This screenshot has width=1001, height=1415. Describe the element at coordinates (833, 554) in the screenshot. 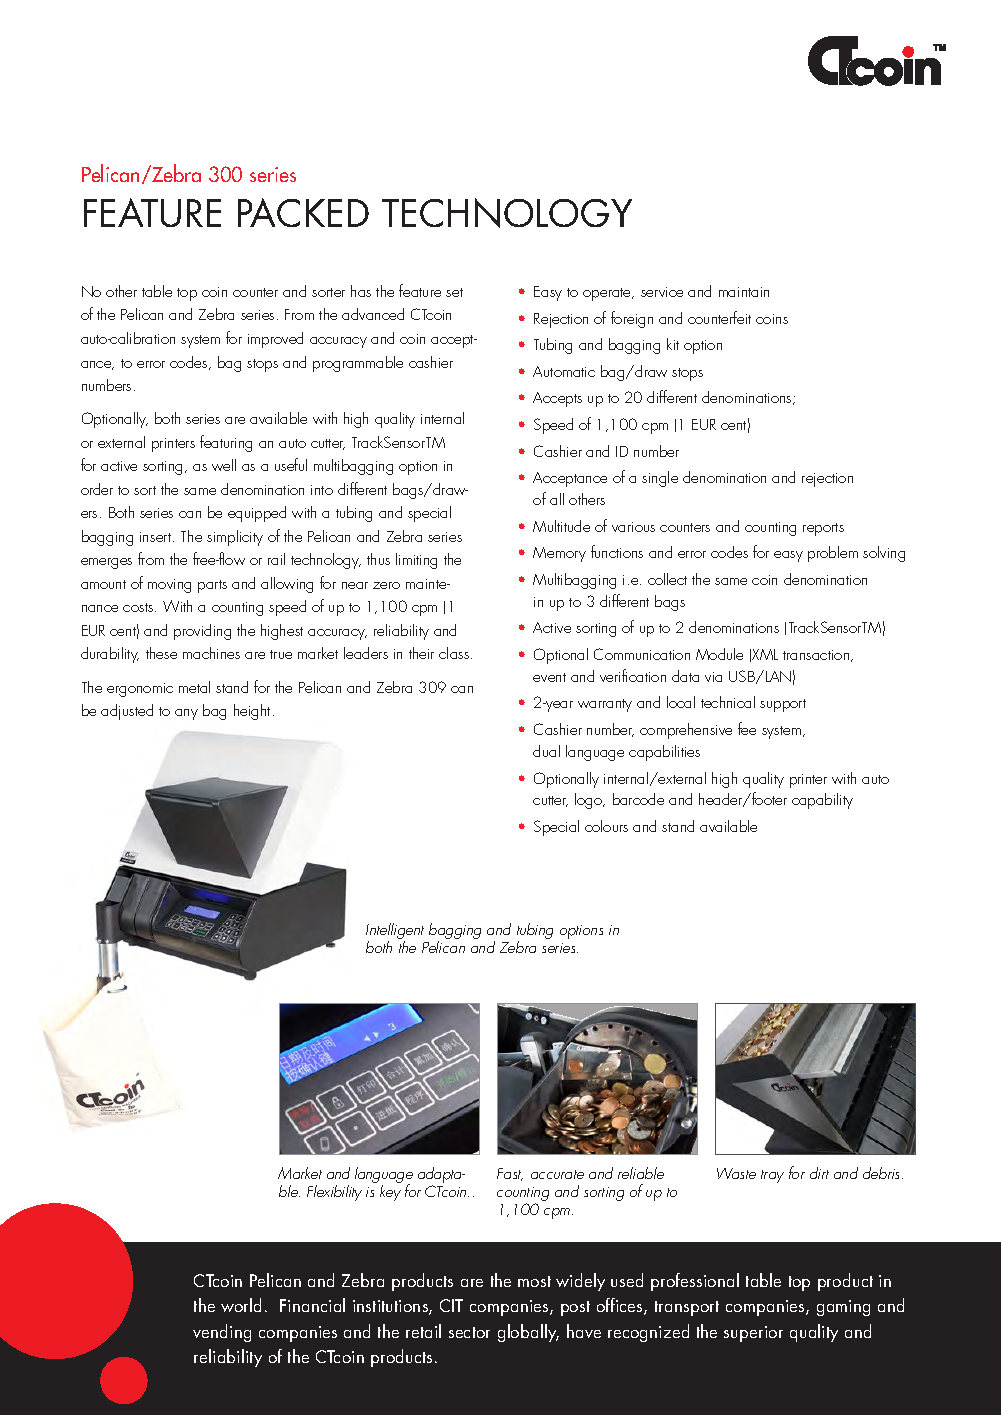

I see `problem` at that location.
